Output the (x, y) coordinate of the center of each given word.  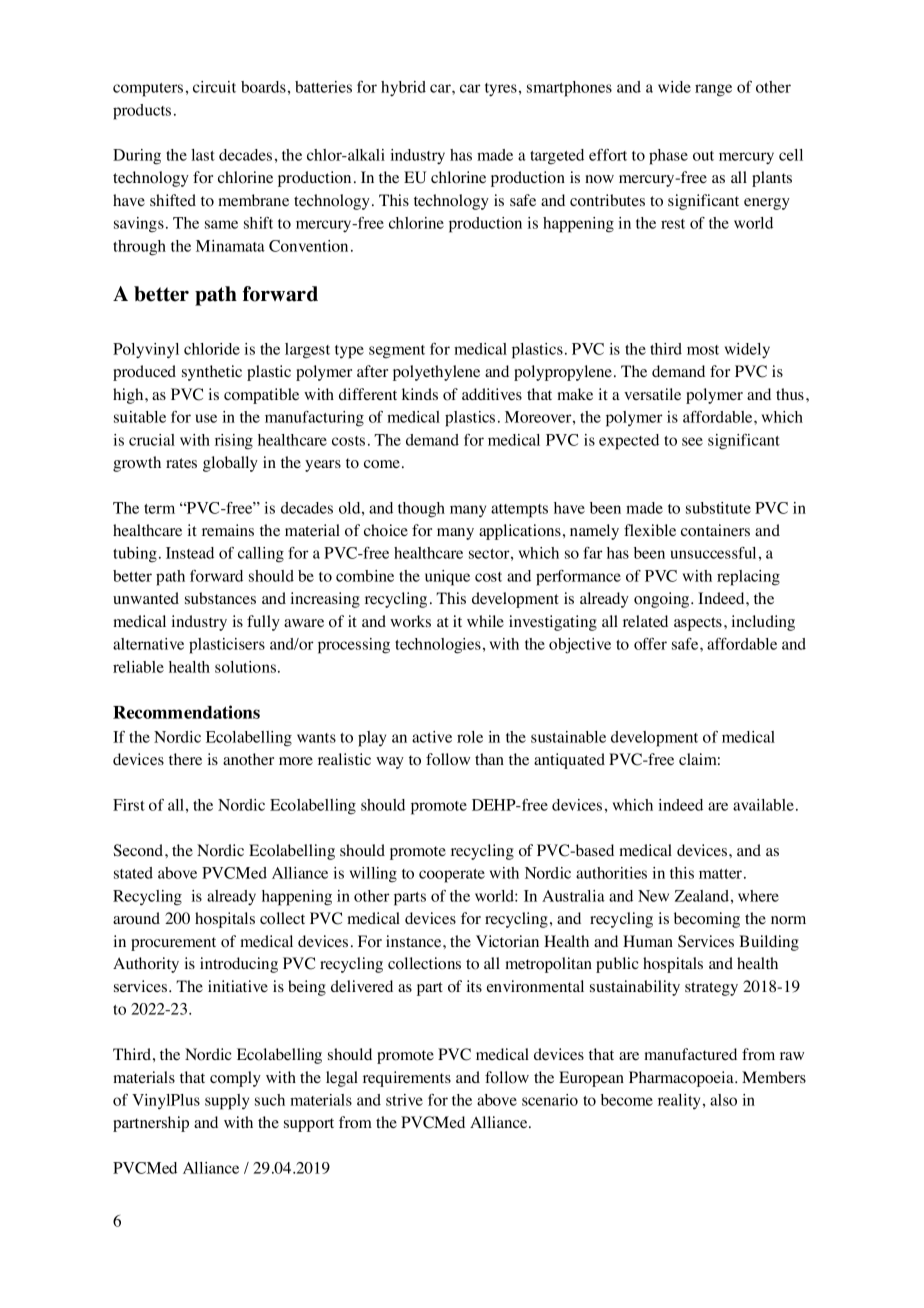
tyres (501, 90)
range (713, 90)
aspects (698, 624)
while (485, 621)
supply (227, 1102)
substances (220, 598)
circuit (214, 87)
